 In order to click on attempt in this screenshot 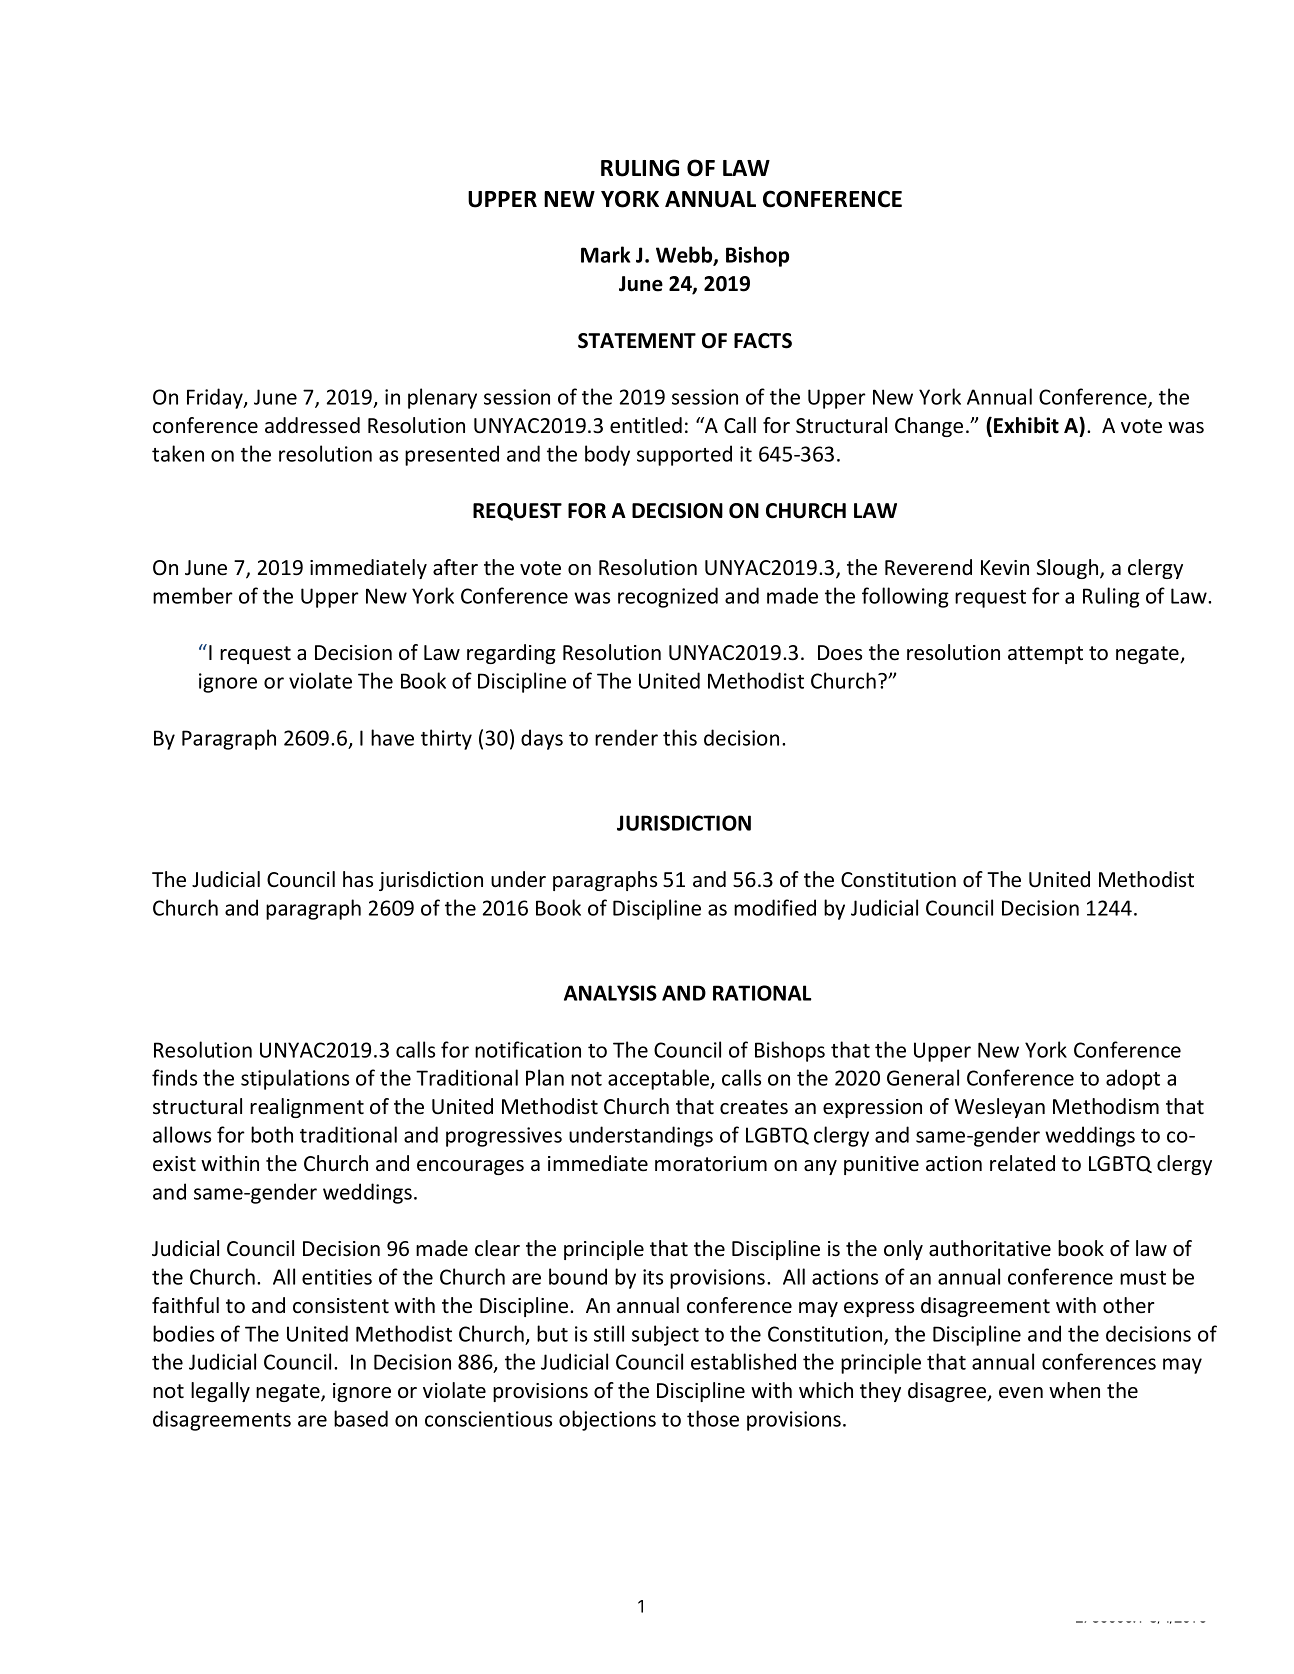, I will do `click(1045, 655)`.
